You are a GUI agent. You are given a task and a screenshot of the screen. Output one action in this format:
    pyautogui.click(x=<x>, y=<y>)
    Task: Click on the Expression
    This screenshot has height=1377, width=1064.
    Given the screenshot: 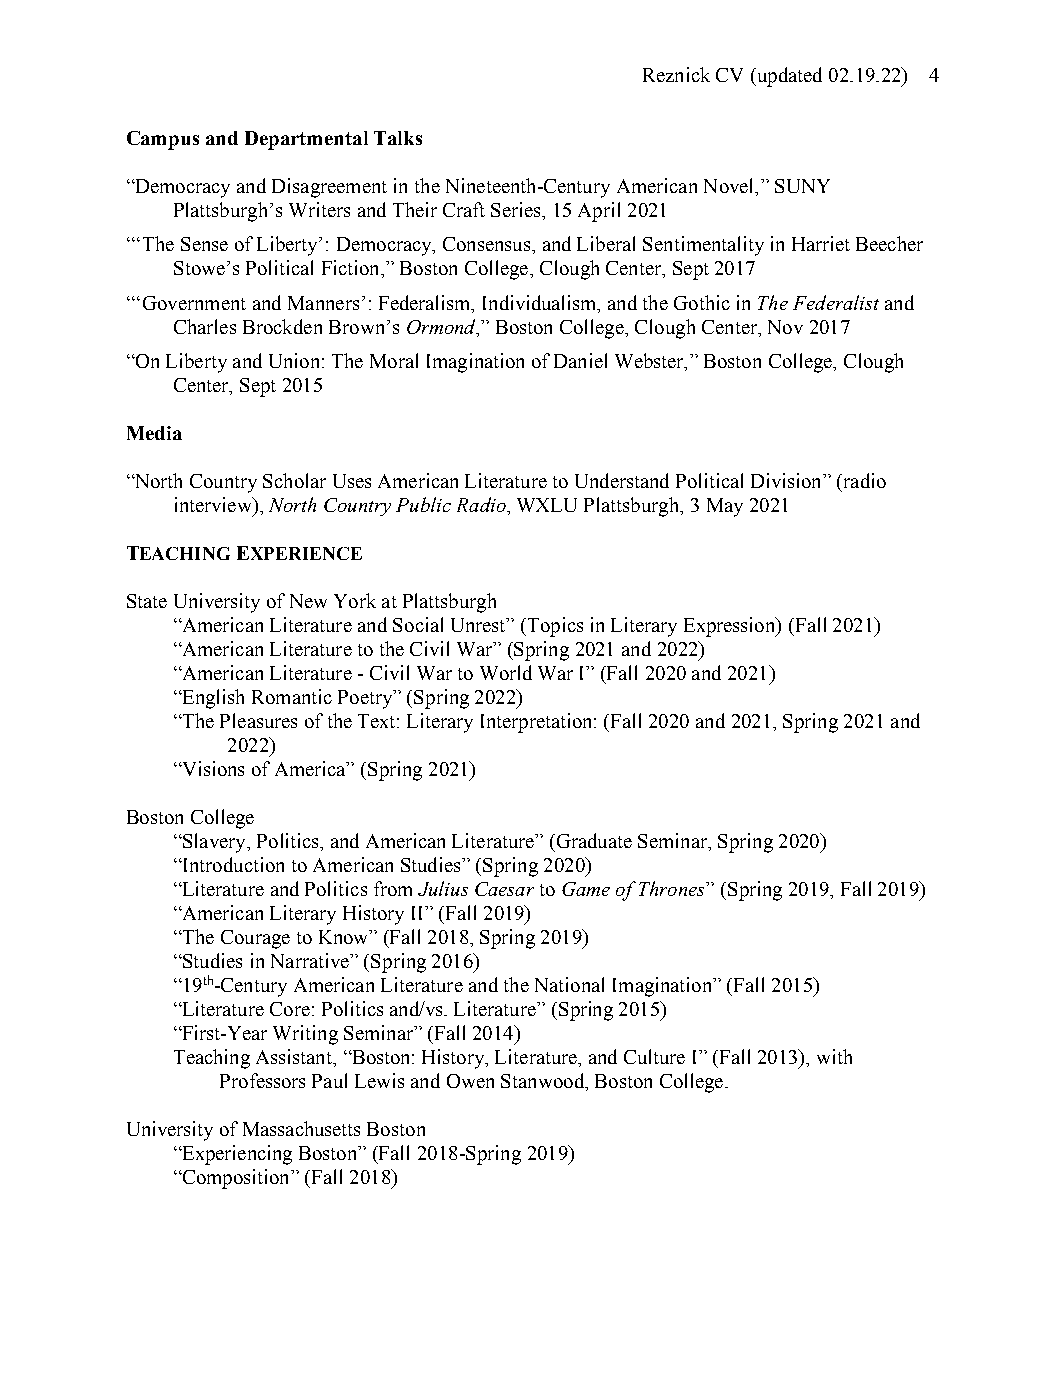 What is the action you would take?
    pyautogui.click(x=731, y=627)
